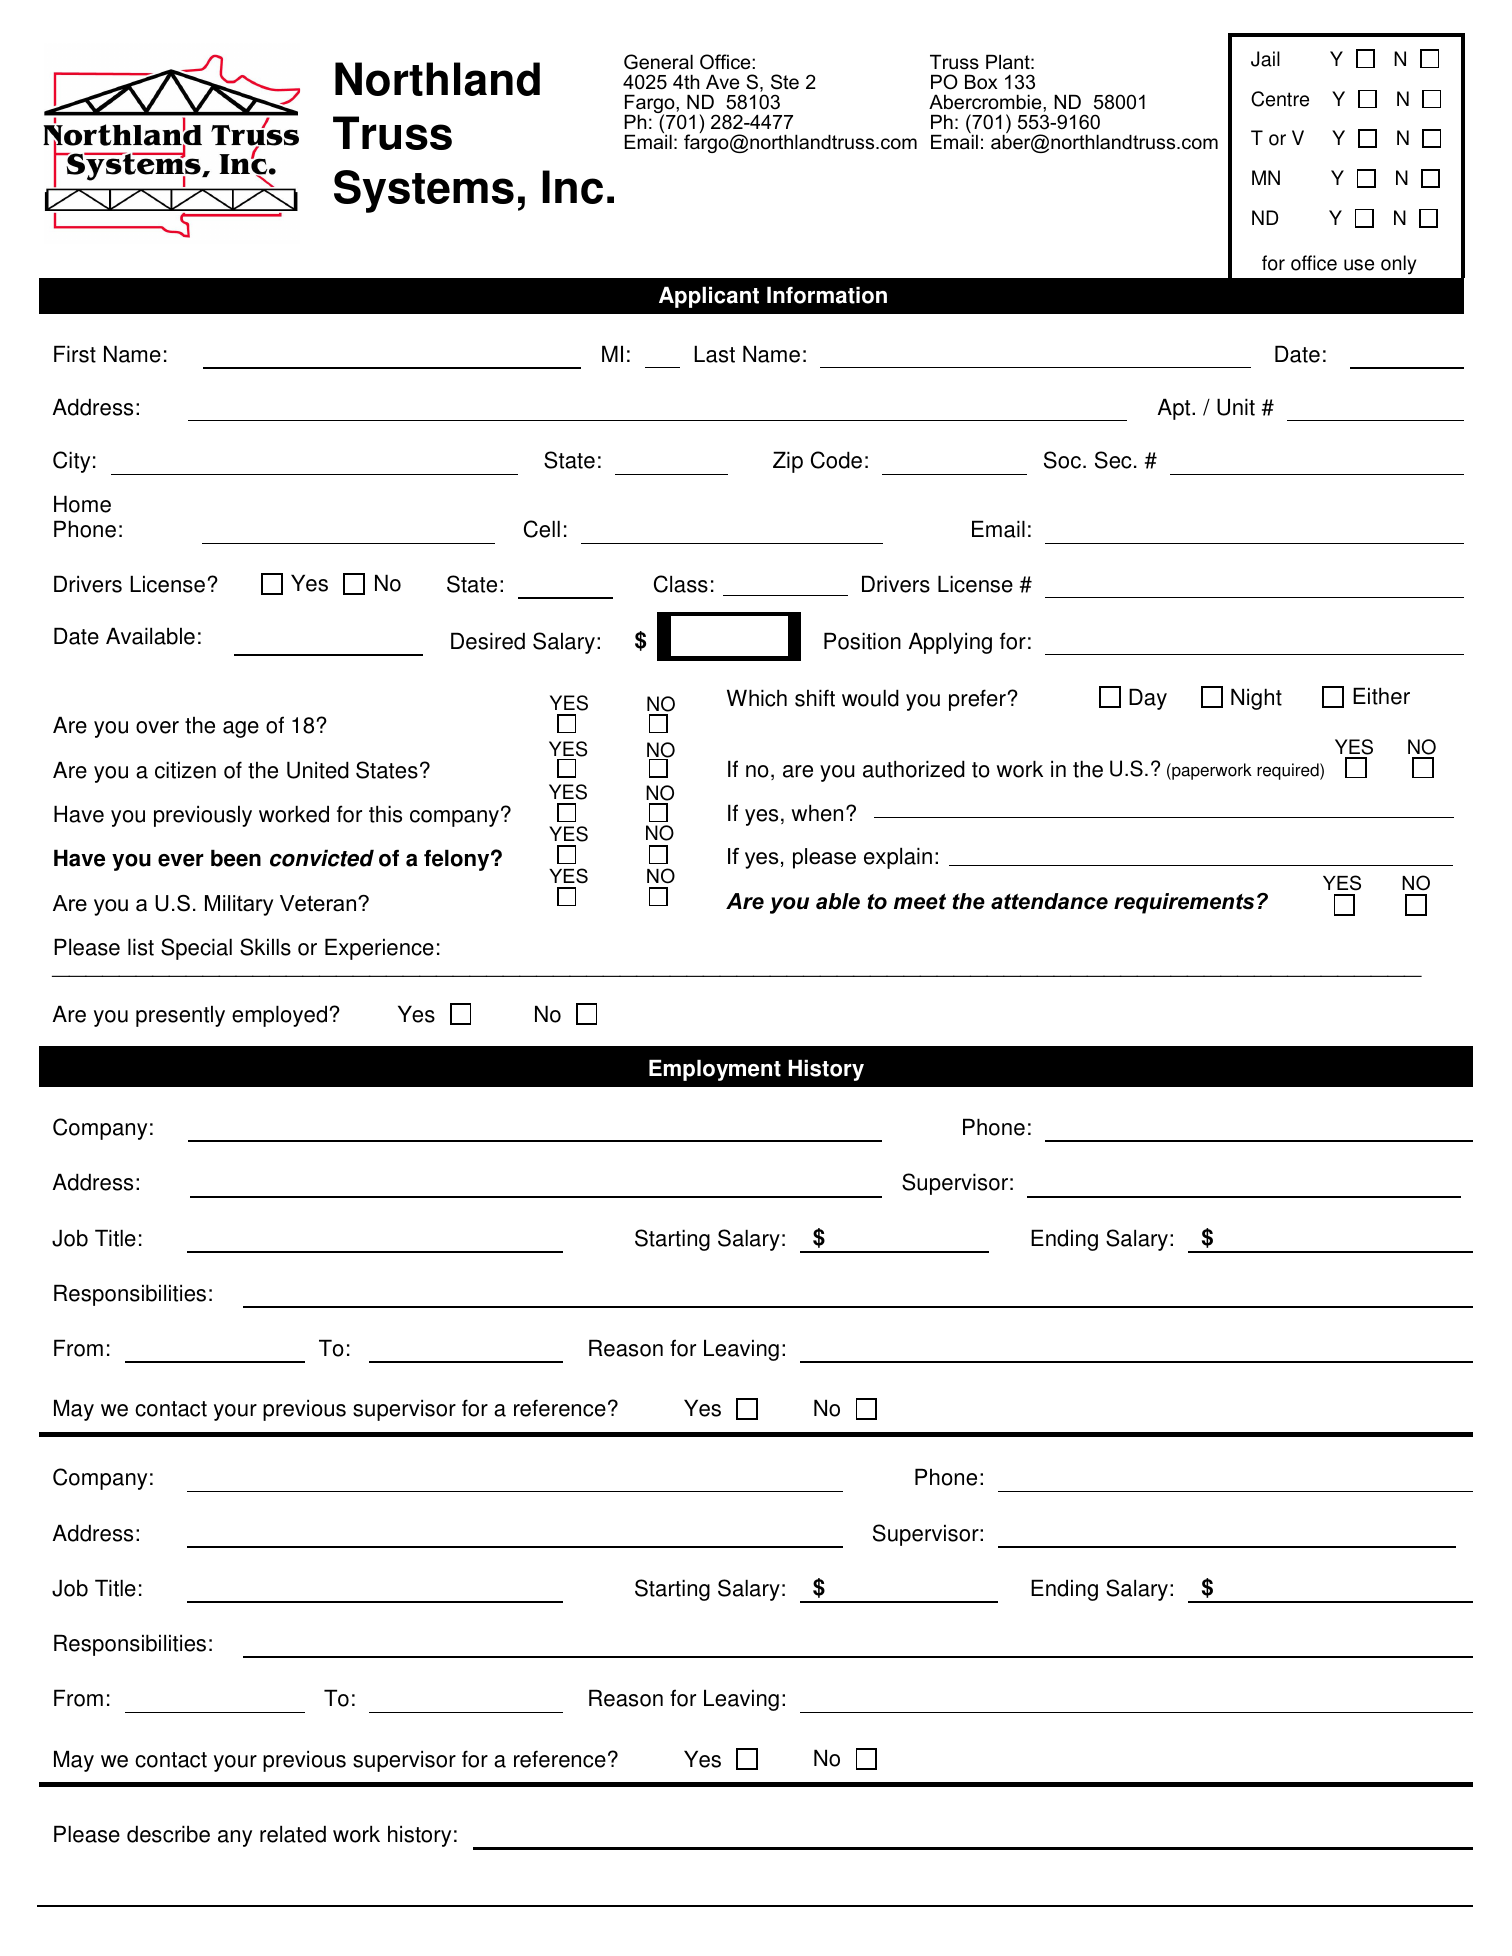 The width and height of the screenshot is (1512, 1956). I want to click on Sec, so click(1113, 460).
